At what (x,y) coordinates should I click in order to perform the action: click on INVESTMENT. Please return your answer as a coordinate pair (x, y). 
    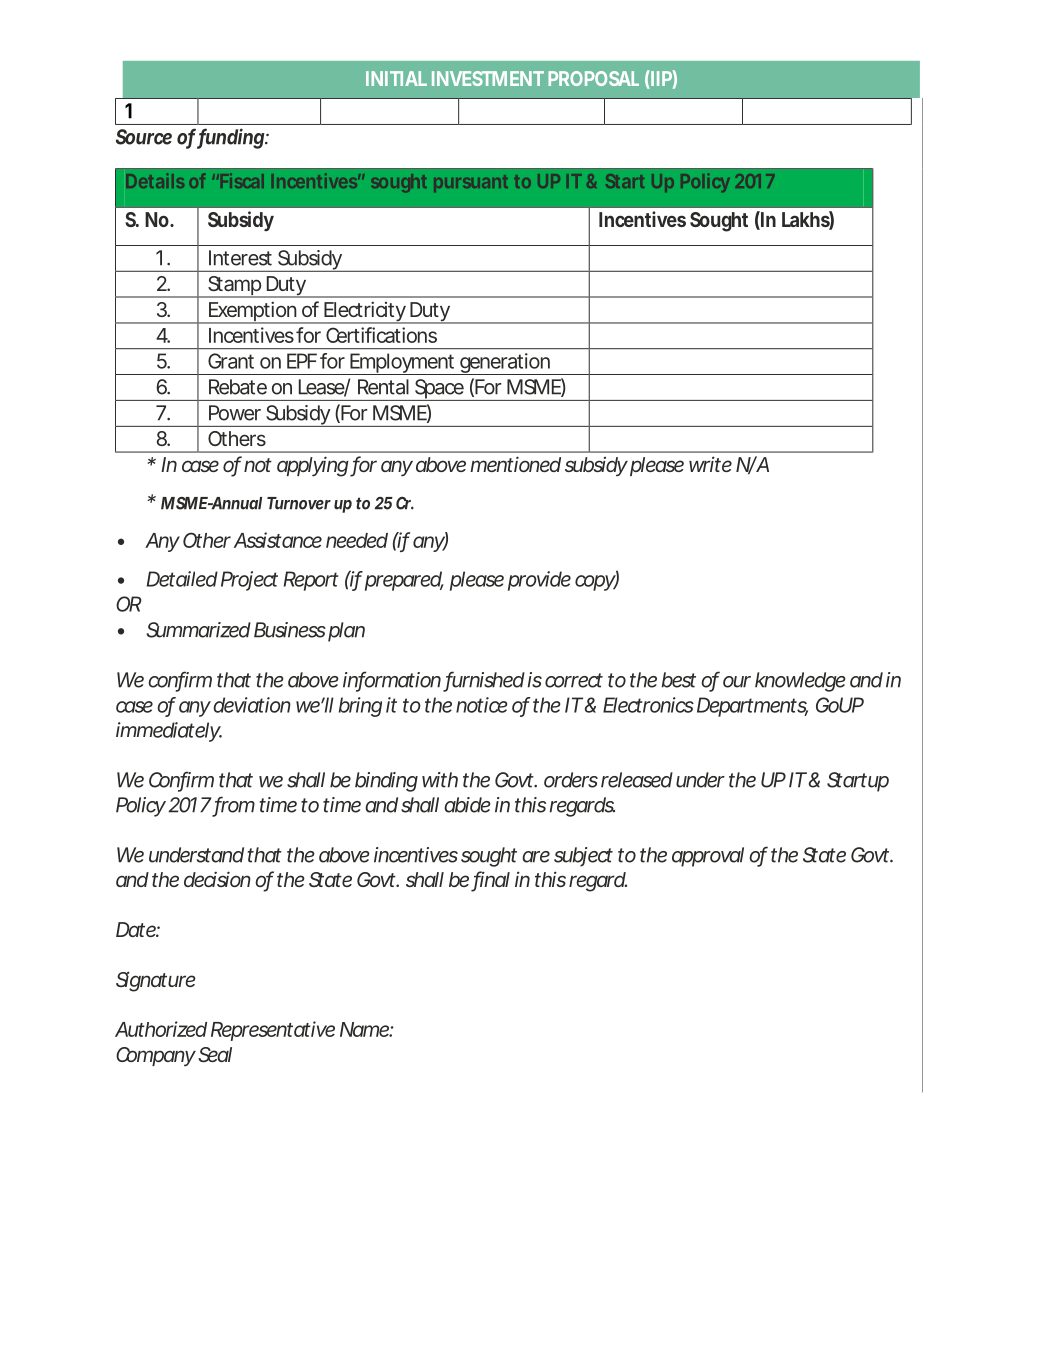
    Looking at the image, I should click on (488, 78).
